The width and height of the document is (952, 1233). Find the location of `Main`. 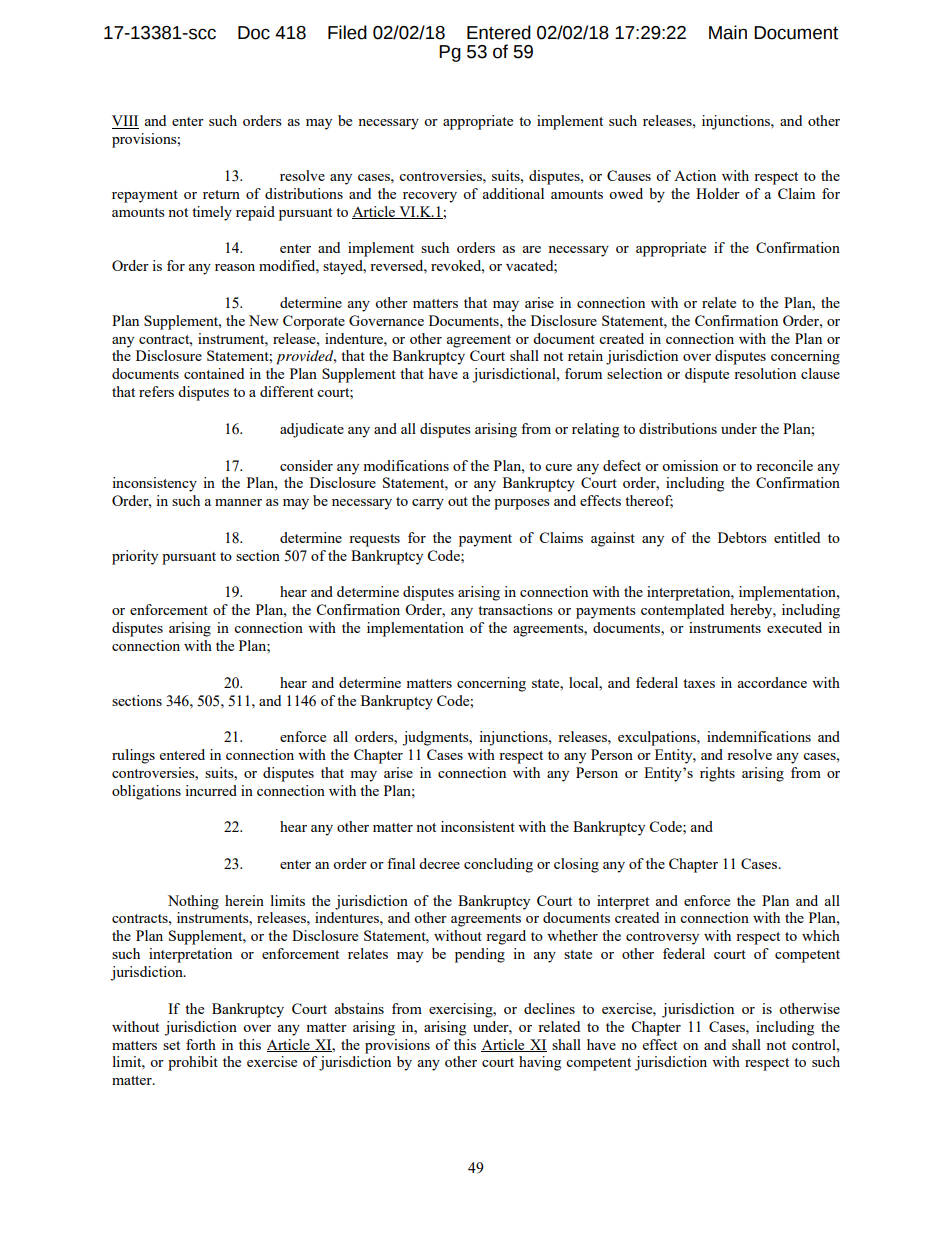

Main is located at coordinates (728, 32).
